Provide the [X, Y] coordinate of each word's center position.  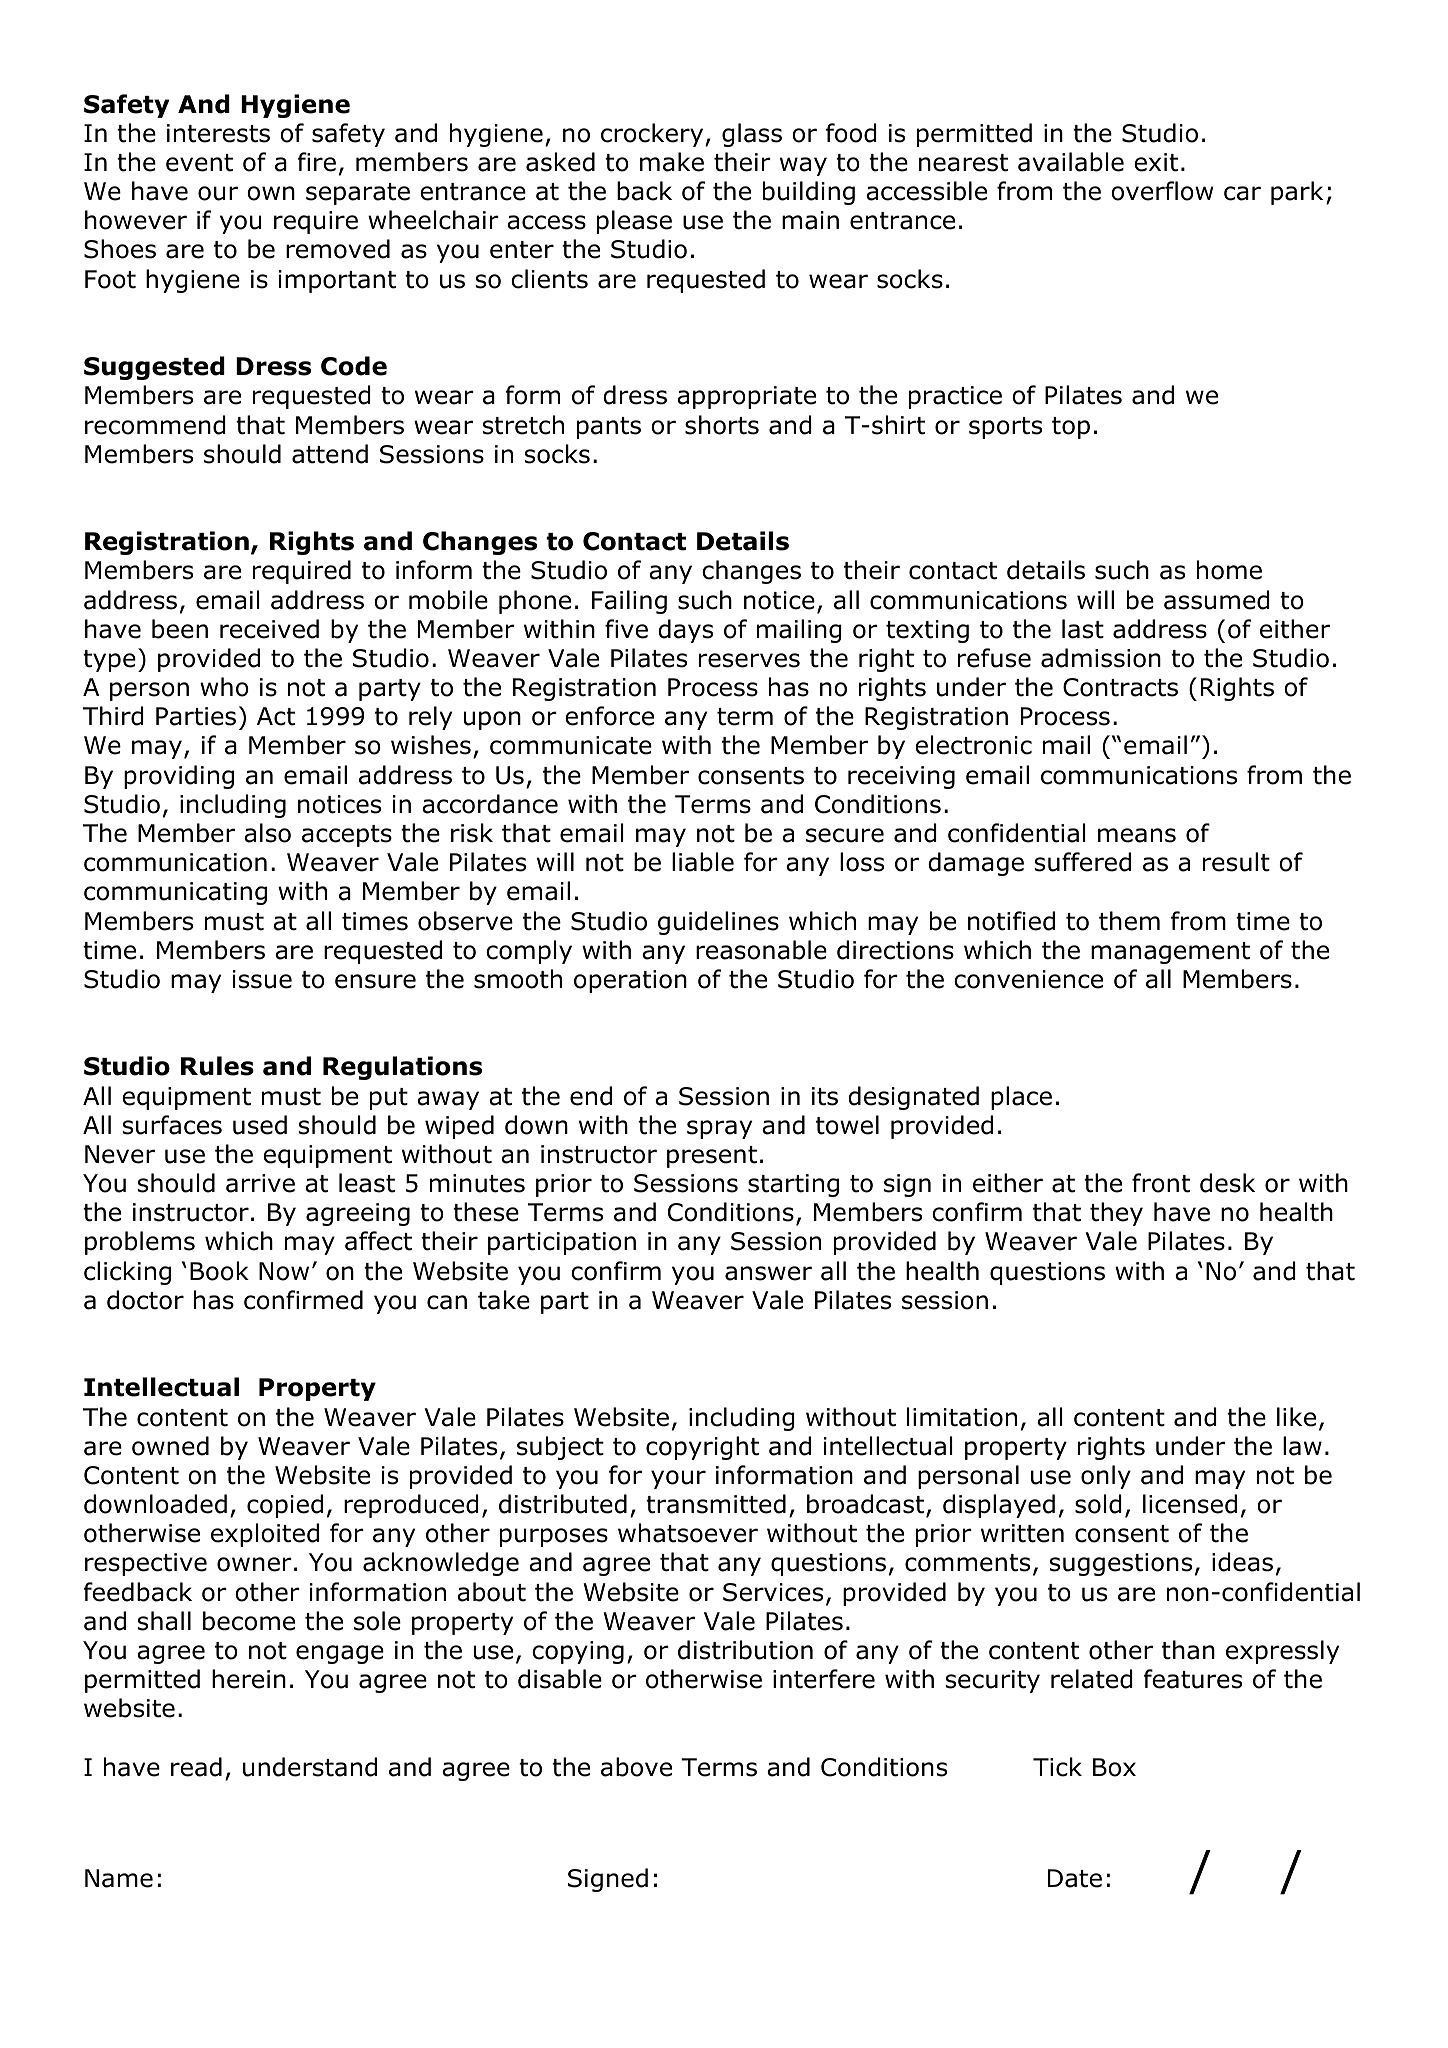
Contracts [1120, 687]
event [199, 163]
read [196, 1767]
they [1116, 1214]
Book [219, 1271]
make [672, 162]
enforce [609, 716]
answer [768, 1273]
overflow [1162, 191]
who [224, 687]
